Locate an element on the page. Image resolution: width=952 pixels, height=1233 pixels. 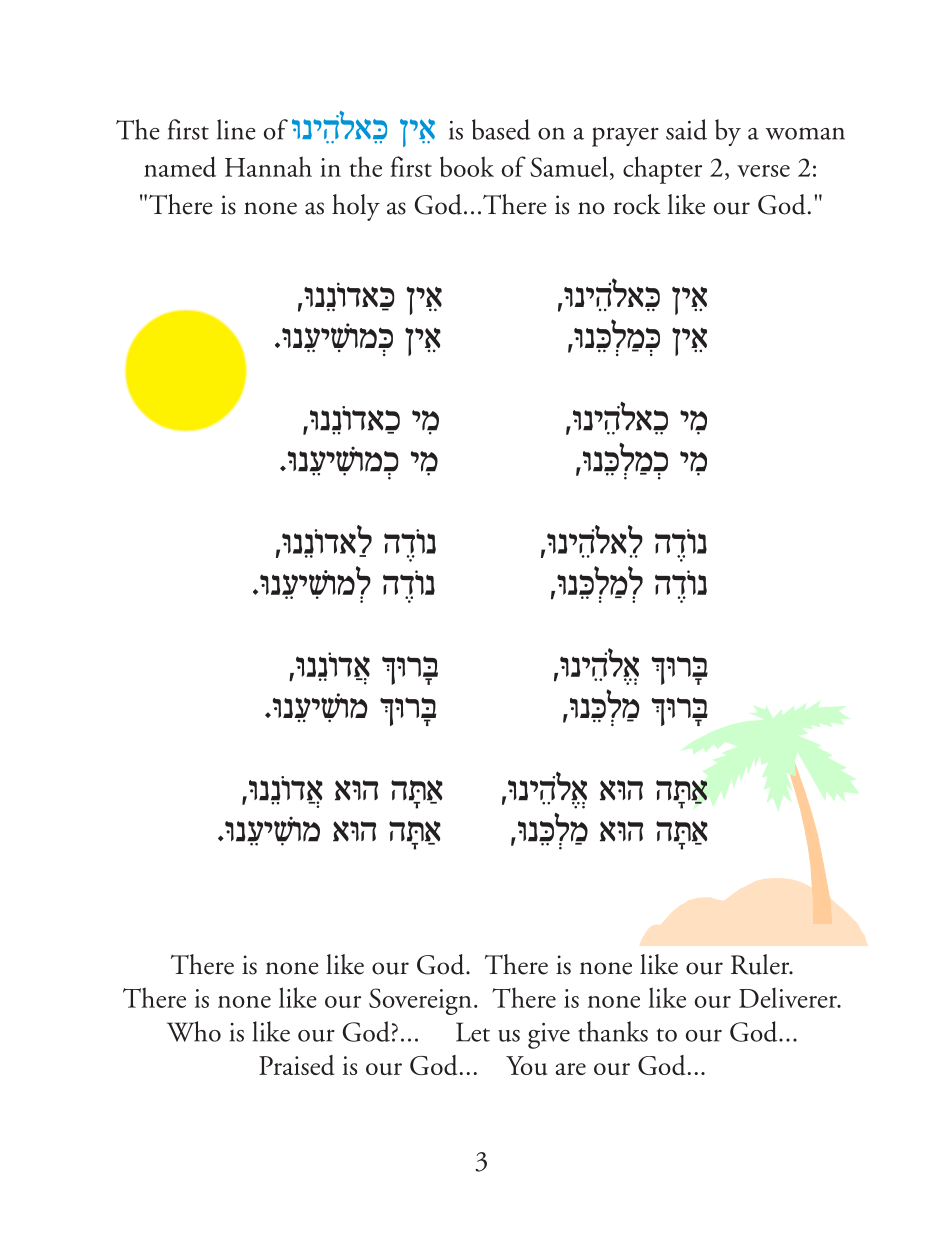
Who is located at coordinates (194, 1031).
